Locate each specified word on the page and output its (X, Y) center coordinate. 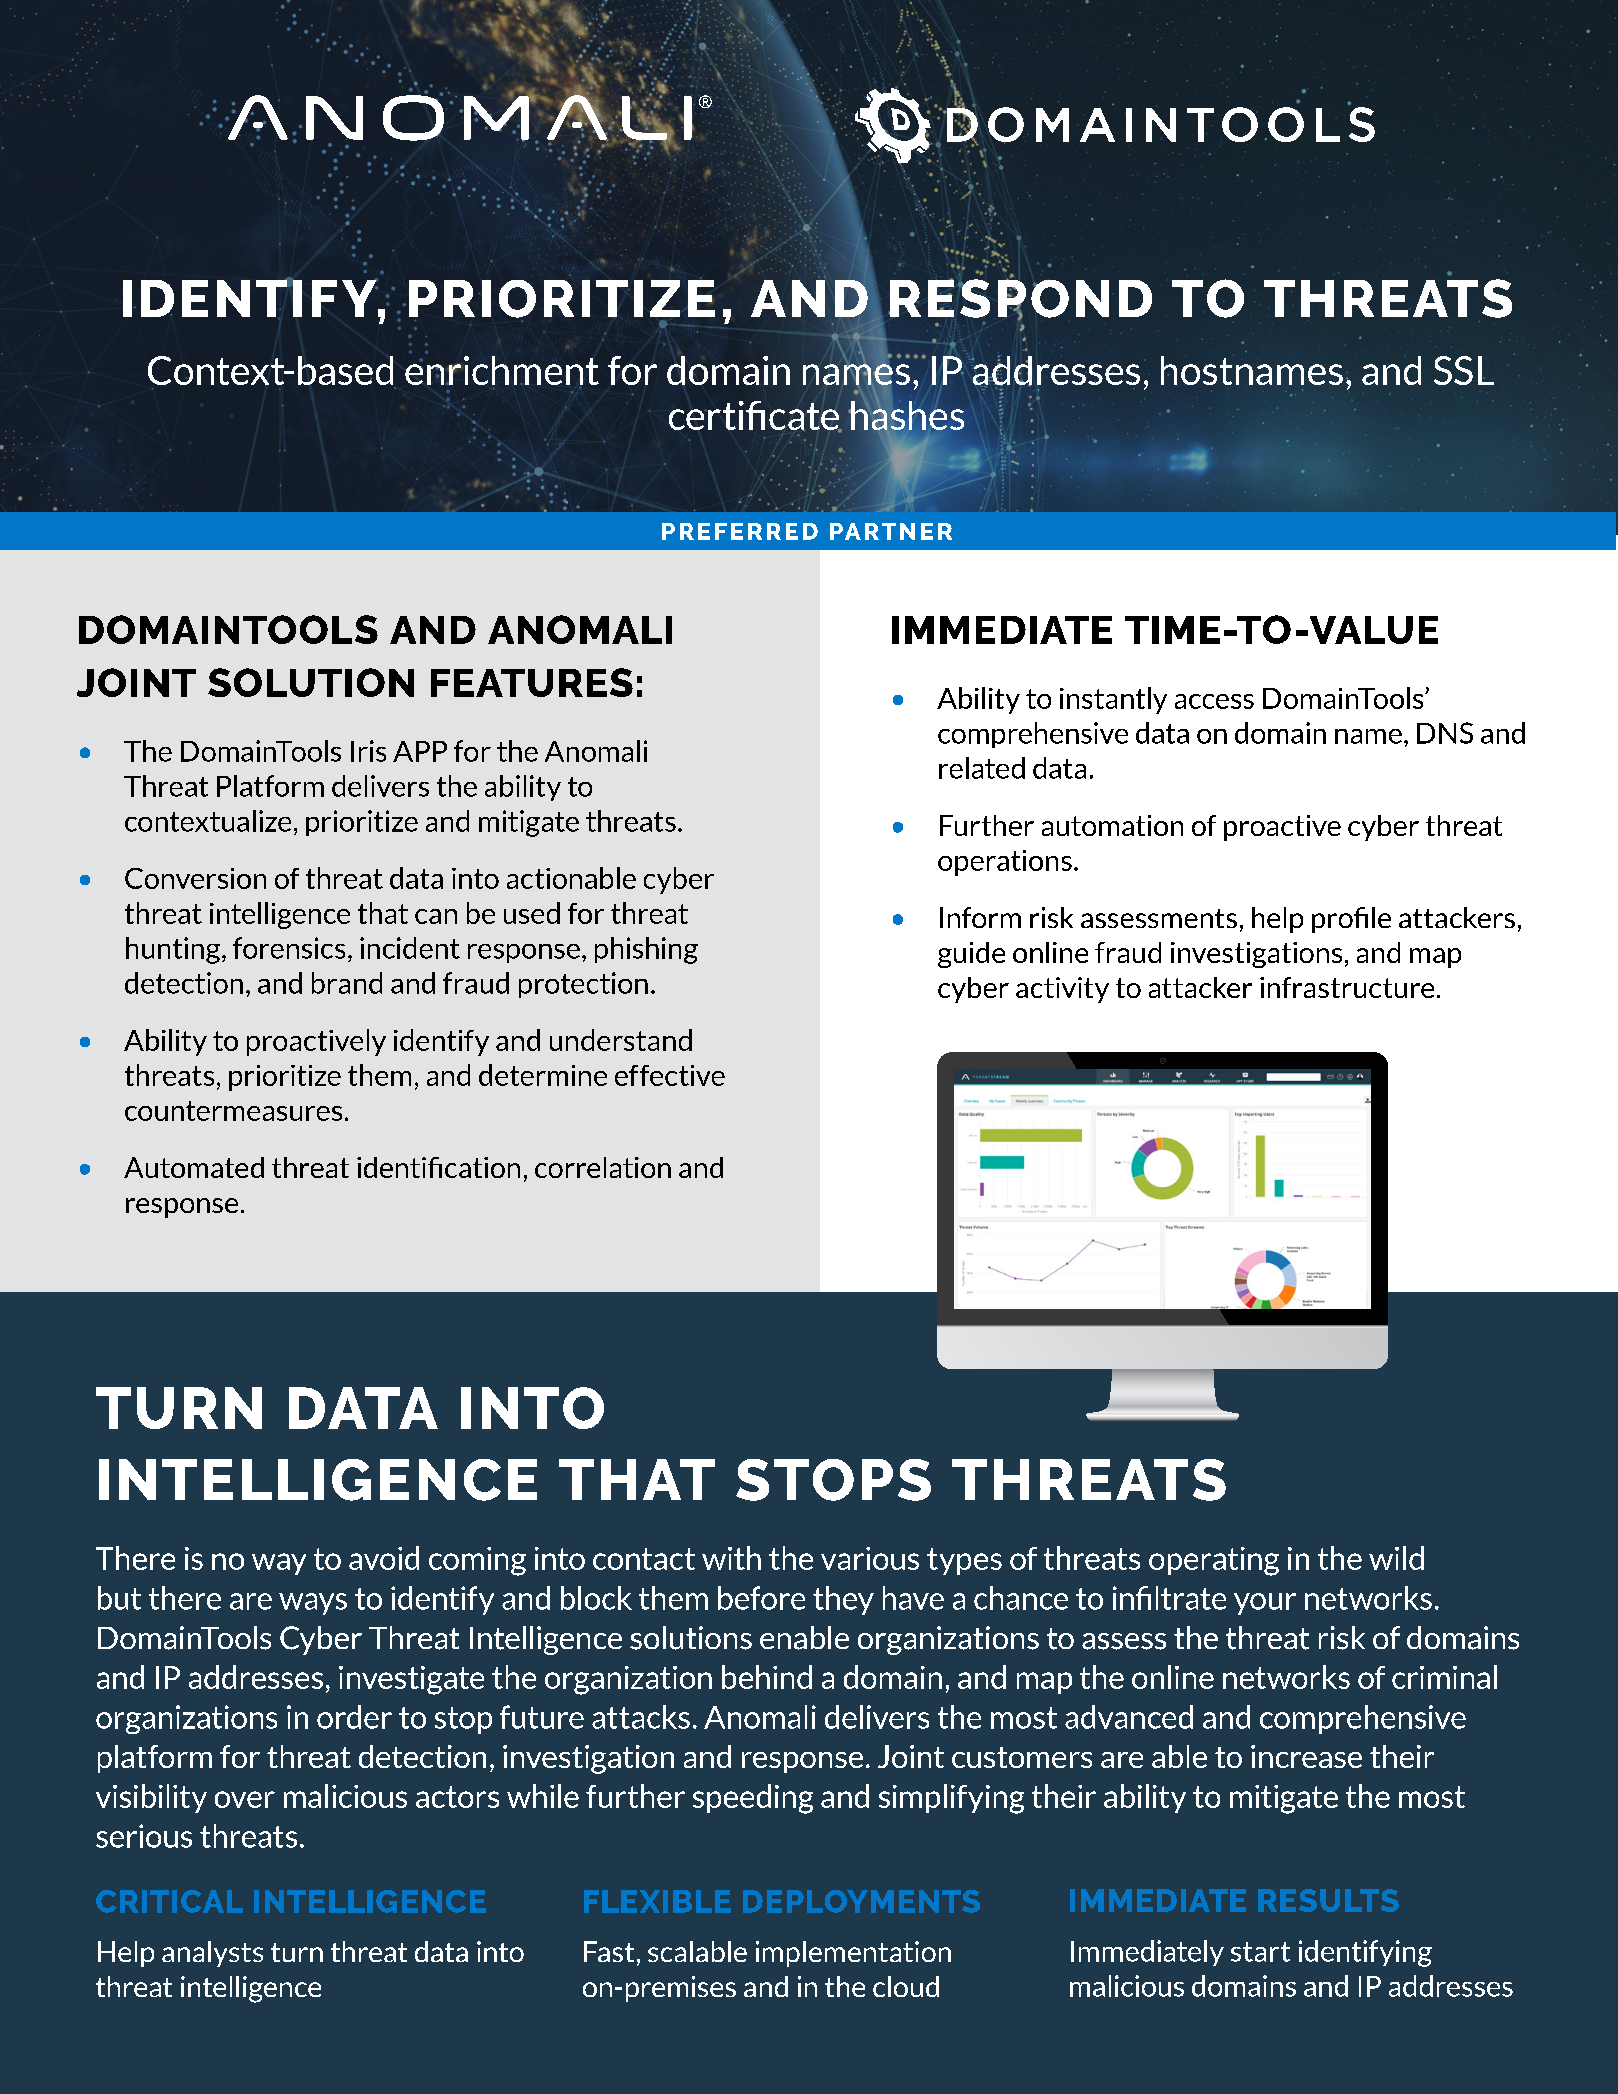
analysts (212, 1954)
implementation (853, 1954)
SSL (1464, 370)
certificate (755, 416)
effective (670, 1075)
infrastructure (1347, 987)
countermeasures (233, 1111)
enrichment (502, 369)
